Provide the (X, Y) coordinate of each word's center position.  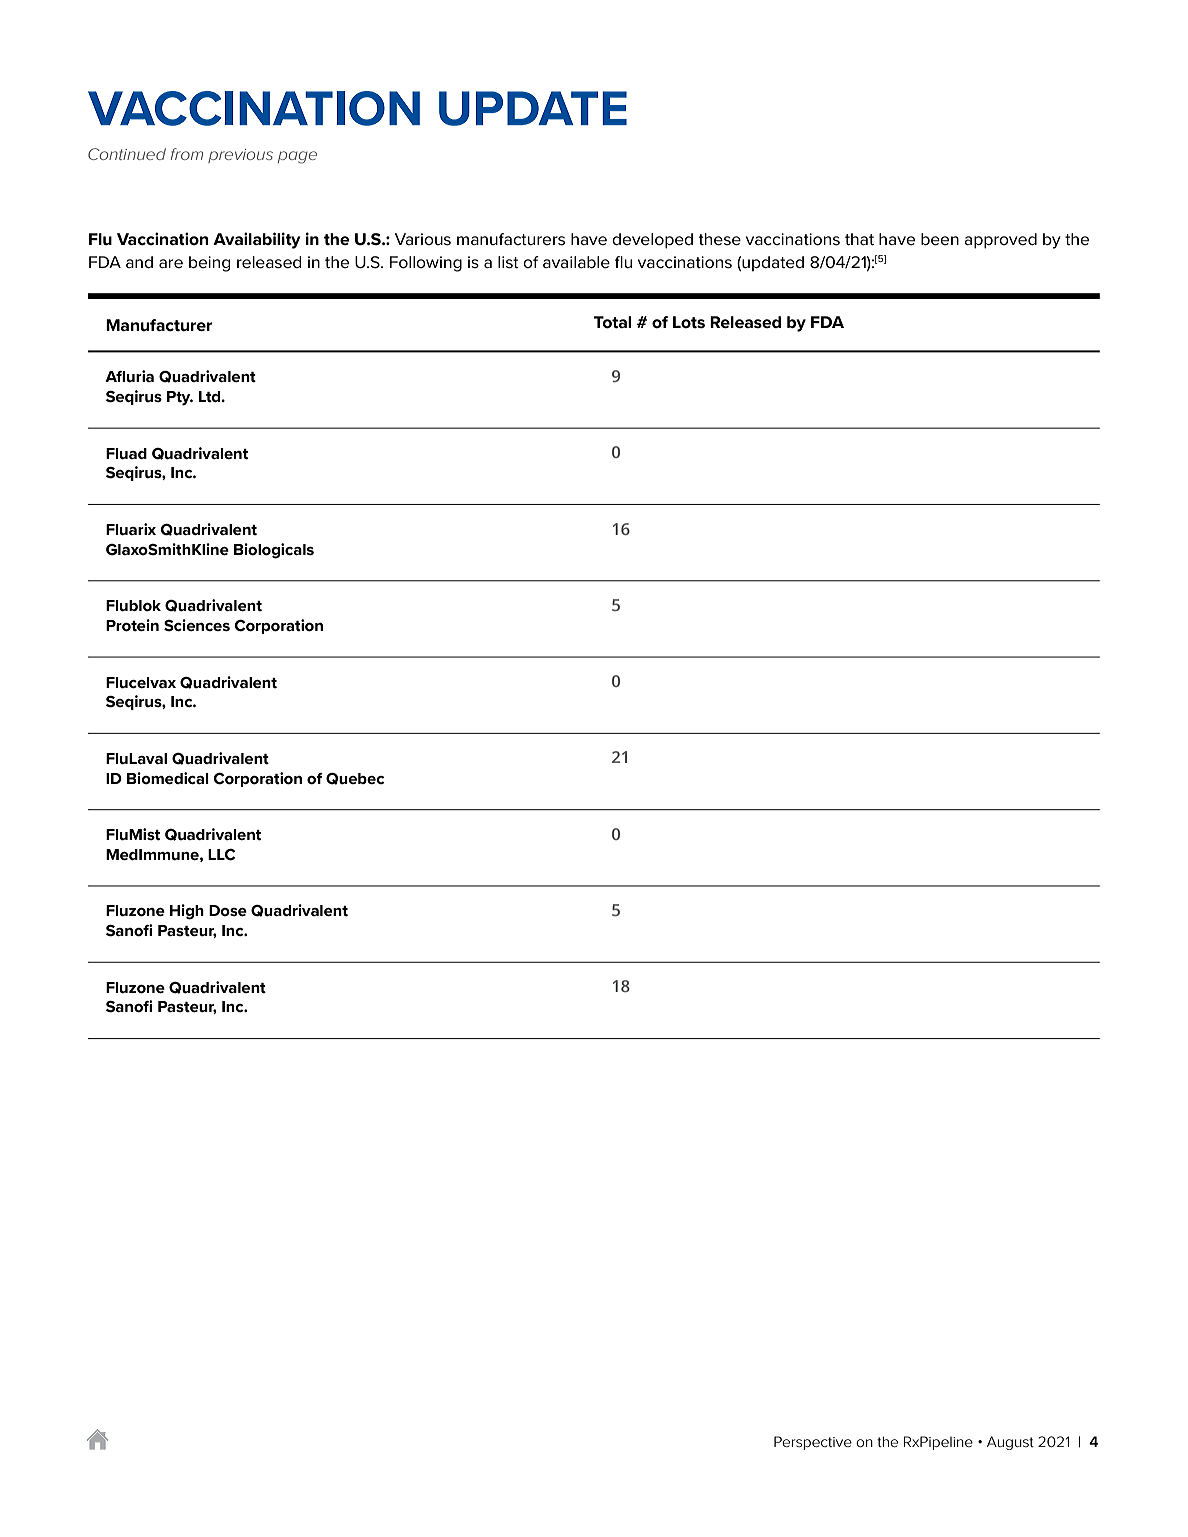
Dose (228, 910)
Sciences (197, 625)
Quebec (355, 779)
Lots (689, 322)
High (187, 912)
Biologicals (274, 551)
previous (240, 156)
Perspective (813, 1443)
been (940, 239)
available (576, 262)
